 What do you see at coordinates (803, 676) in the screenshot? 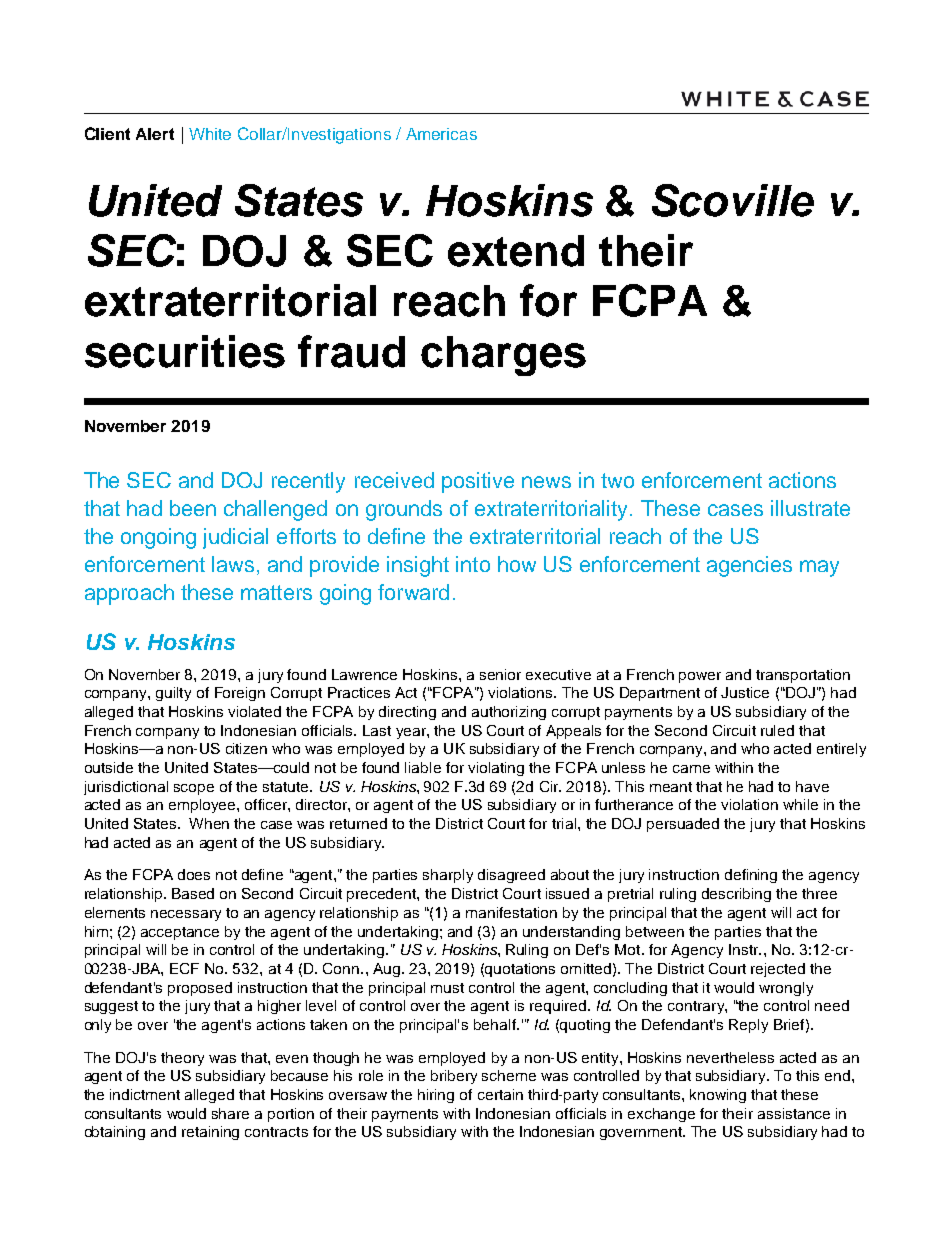
I see `transportation` at bounding box center [803, 676].
